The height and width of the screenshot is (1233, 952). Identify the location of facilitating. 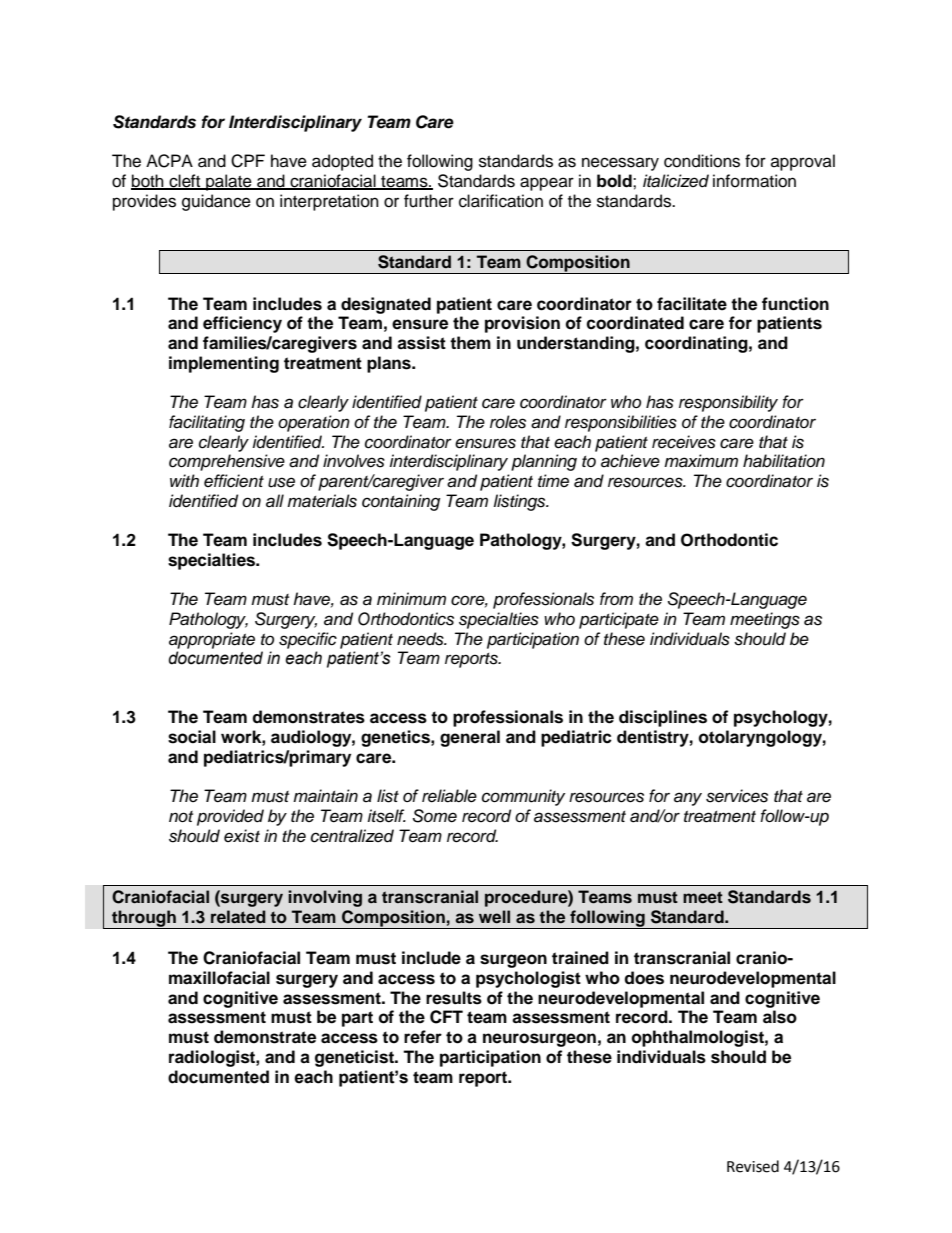
(207, 423).
